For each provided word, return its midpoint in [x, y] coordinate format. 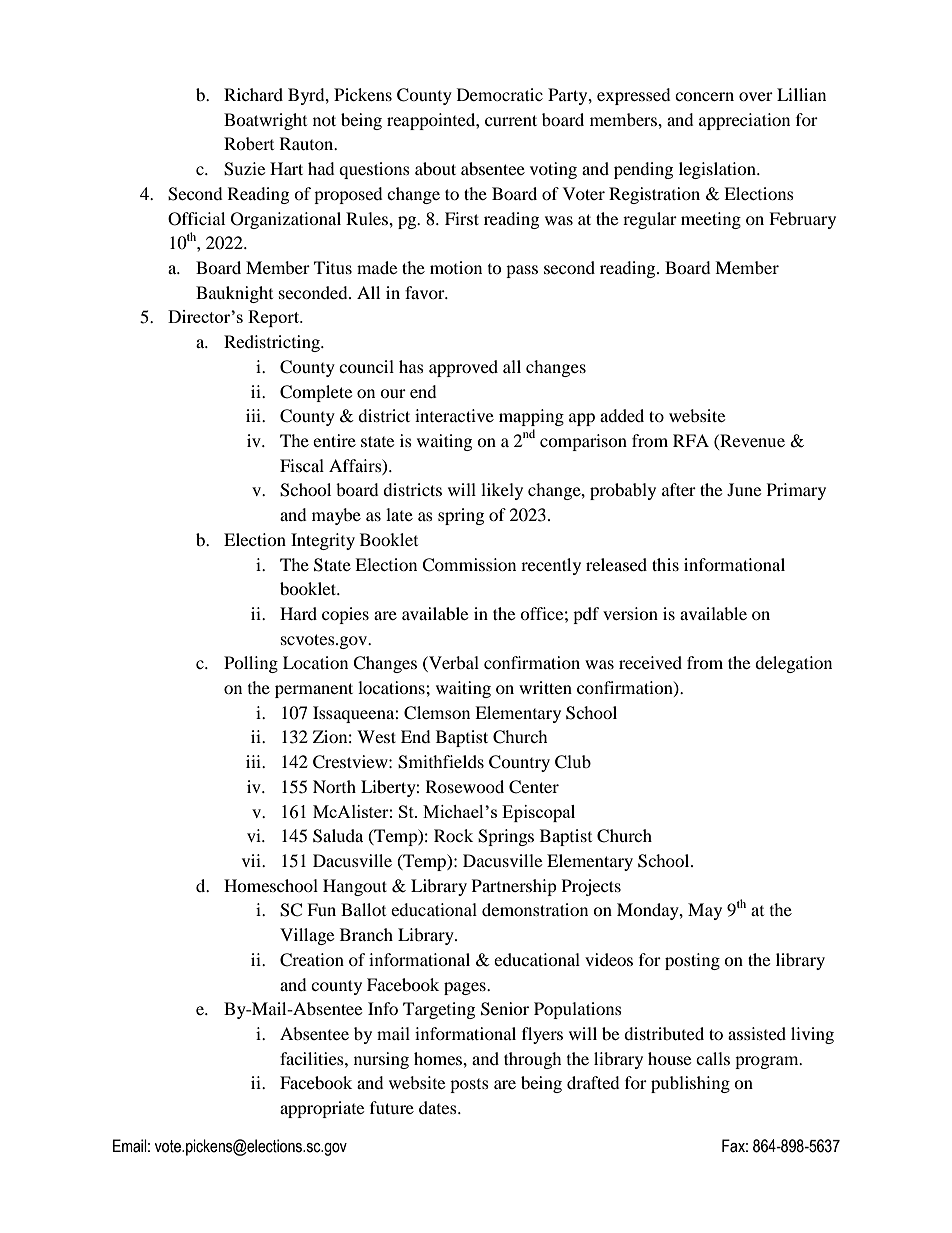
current [511, 120]
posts [469, 1086]
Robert [249, 143]
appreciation [744, 121]
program [768, 1062]
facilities [313, 1058]
